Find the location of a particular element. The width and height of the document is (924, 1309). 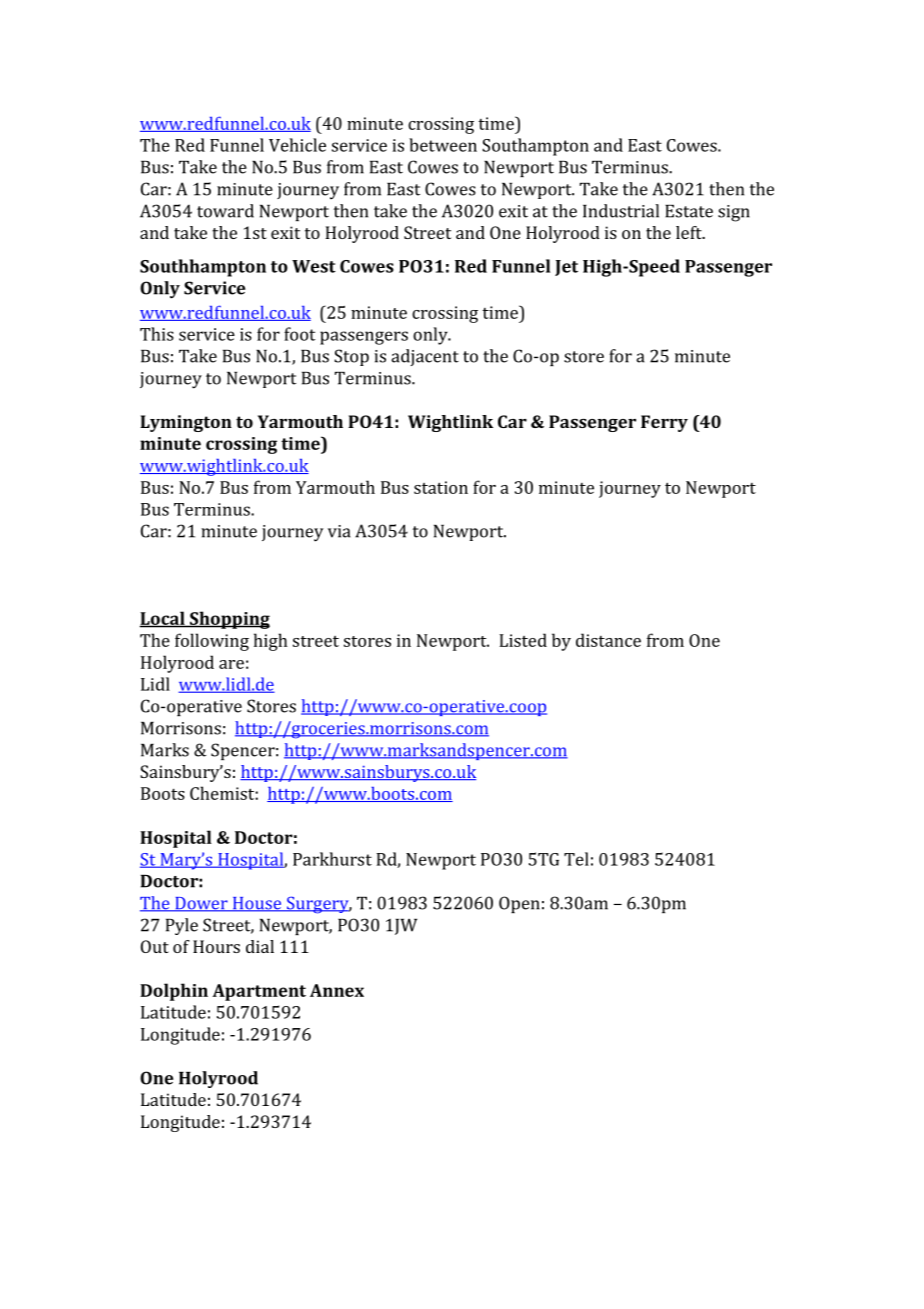

between is located at coordinates (443, 145).
